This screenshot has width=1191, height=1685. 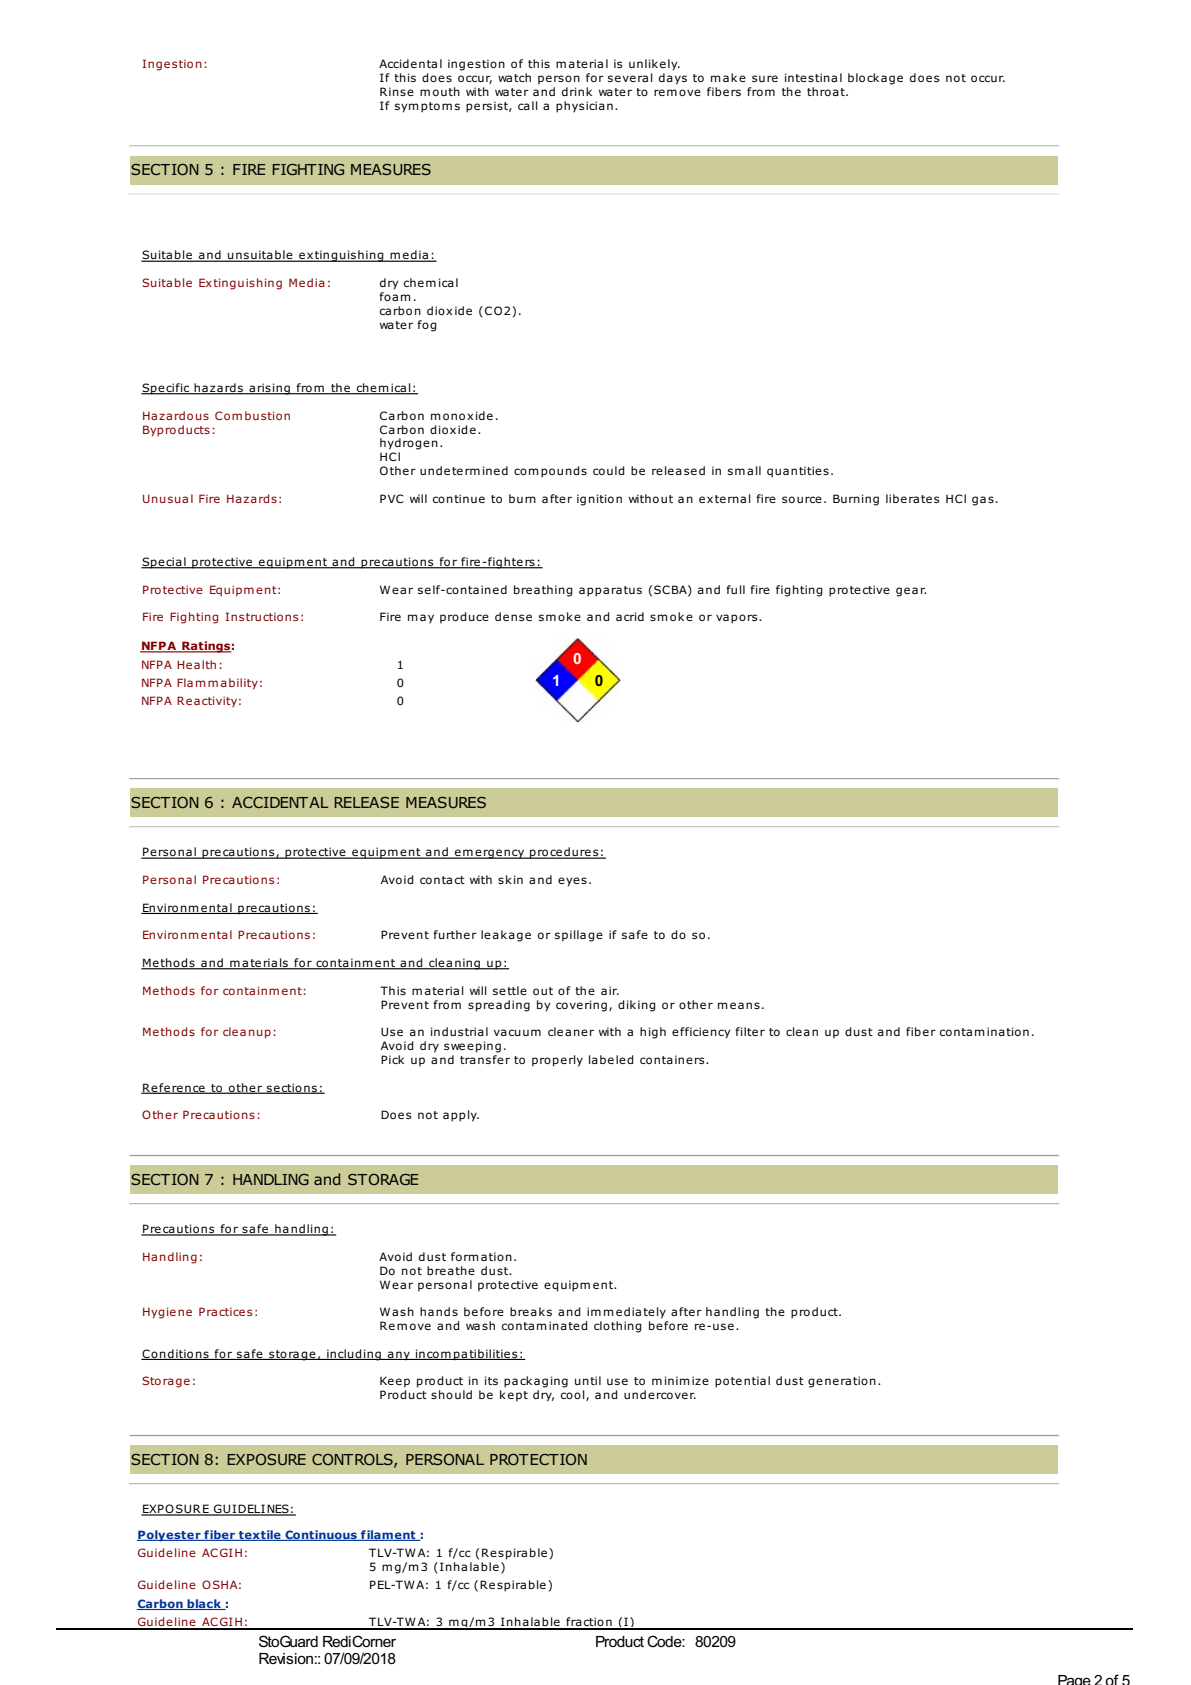 I want to click on filter, so click(x=750, y=1031).
